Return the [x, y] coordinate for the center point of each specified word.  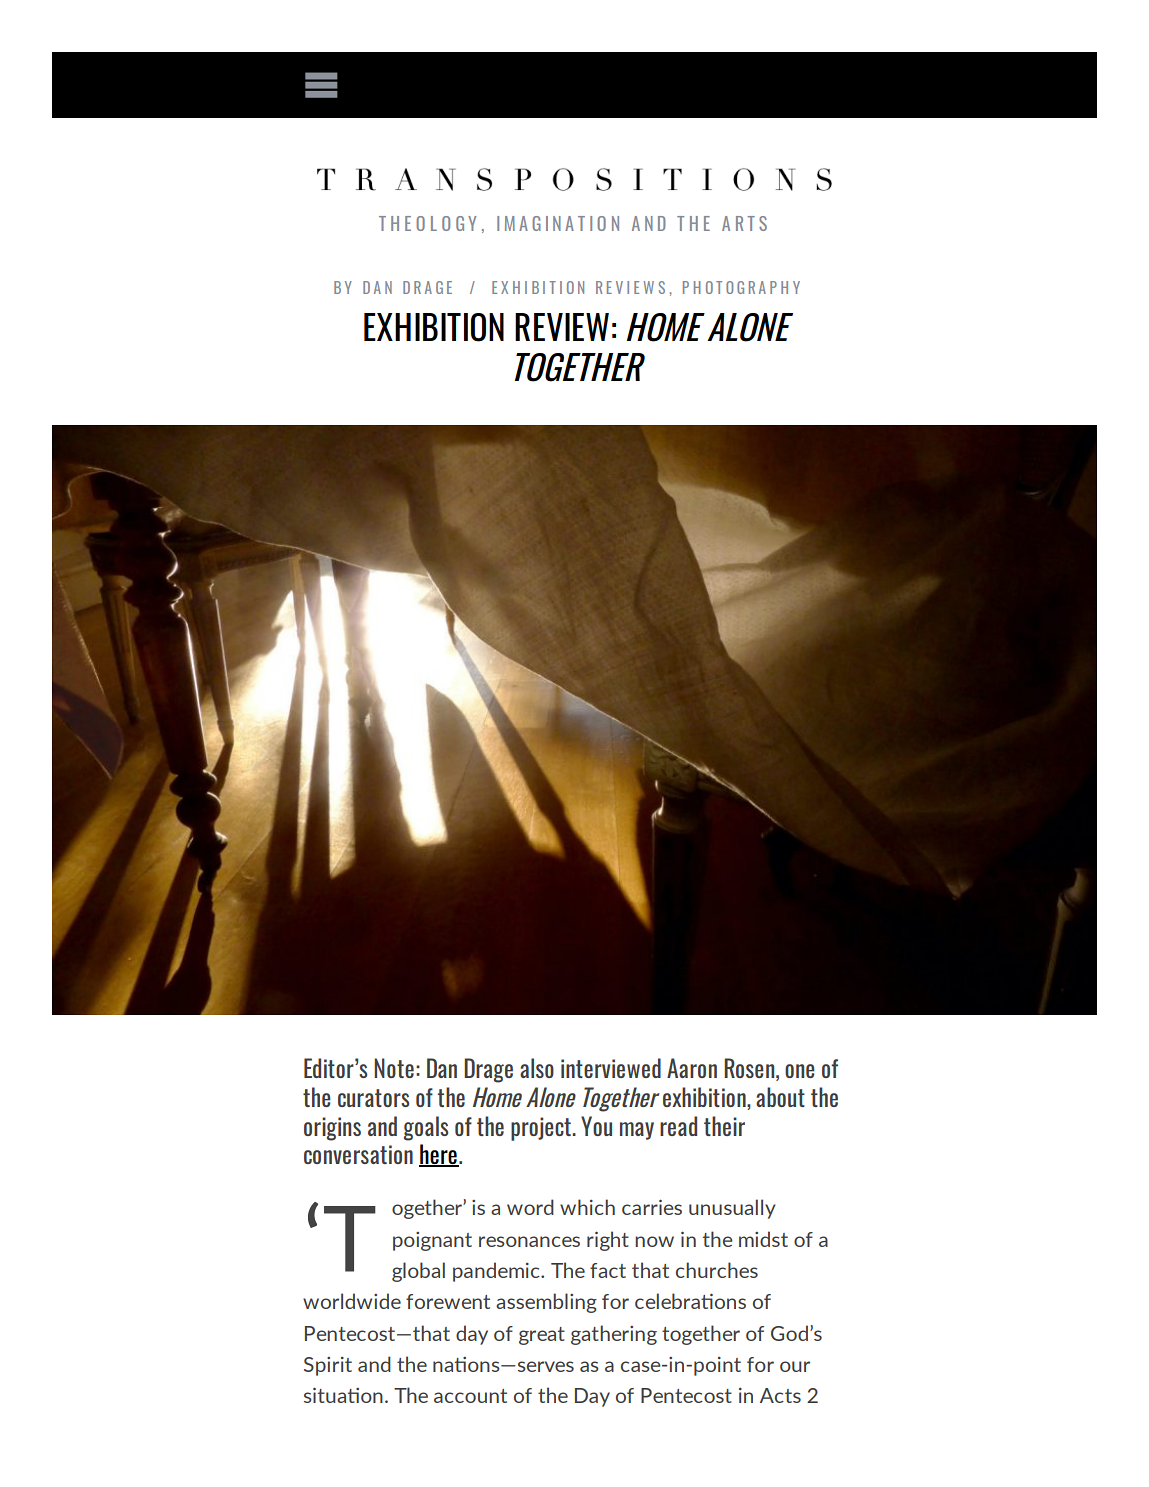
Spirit [328, 1366]
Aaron [692, 1068]
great [542, 1336]
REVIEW [562, 327]
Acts [780, 1395]
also [537, 1068]
